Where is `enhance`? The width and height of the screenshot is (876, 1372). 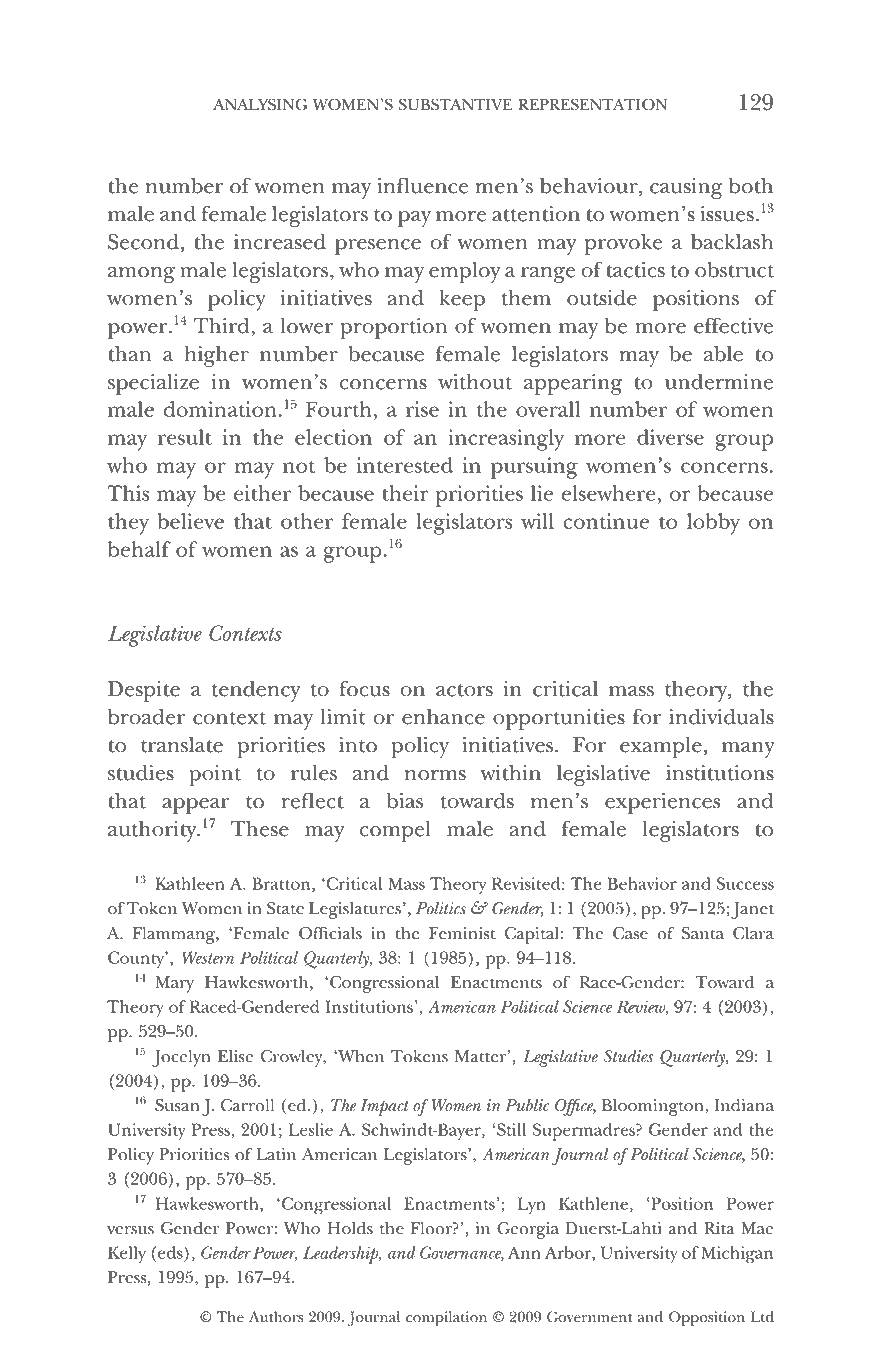 enhance is located at coordinates (443, 717).
